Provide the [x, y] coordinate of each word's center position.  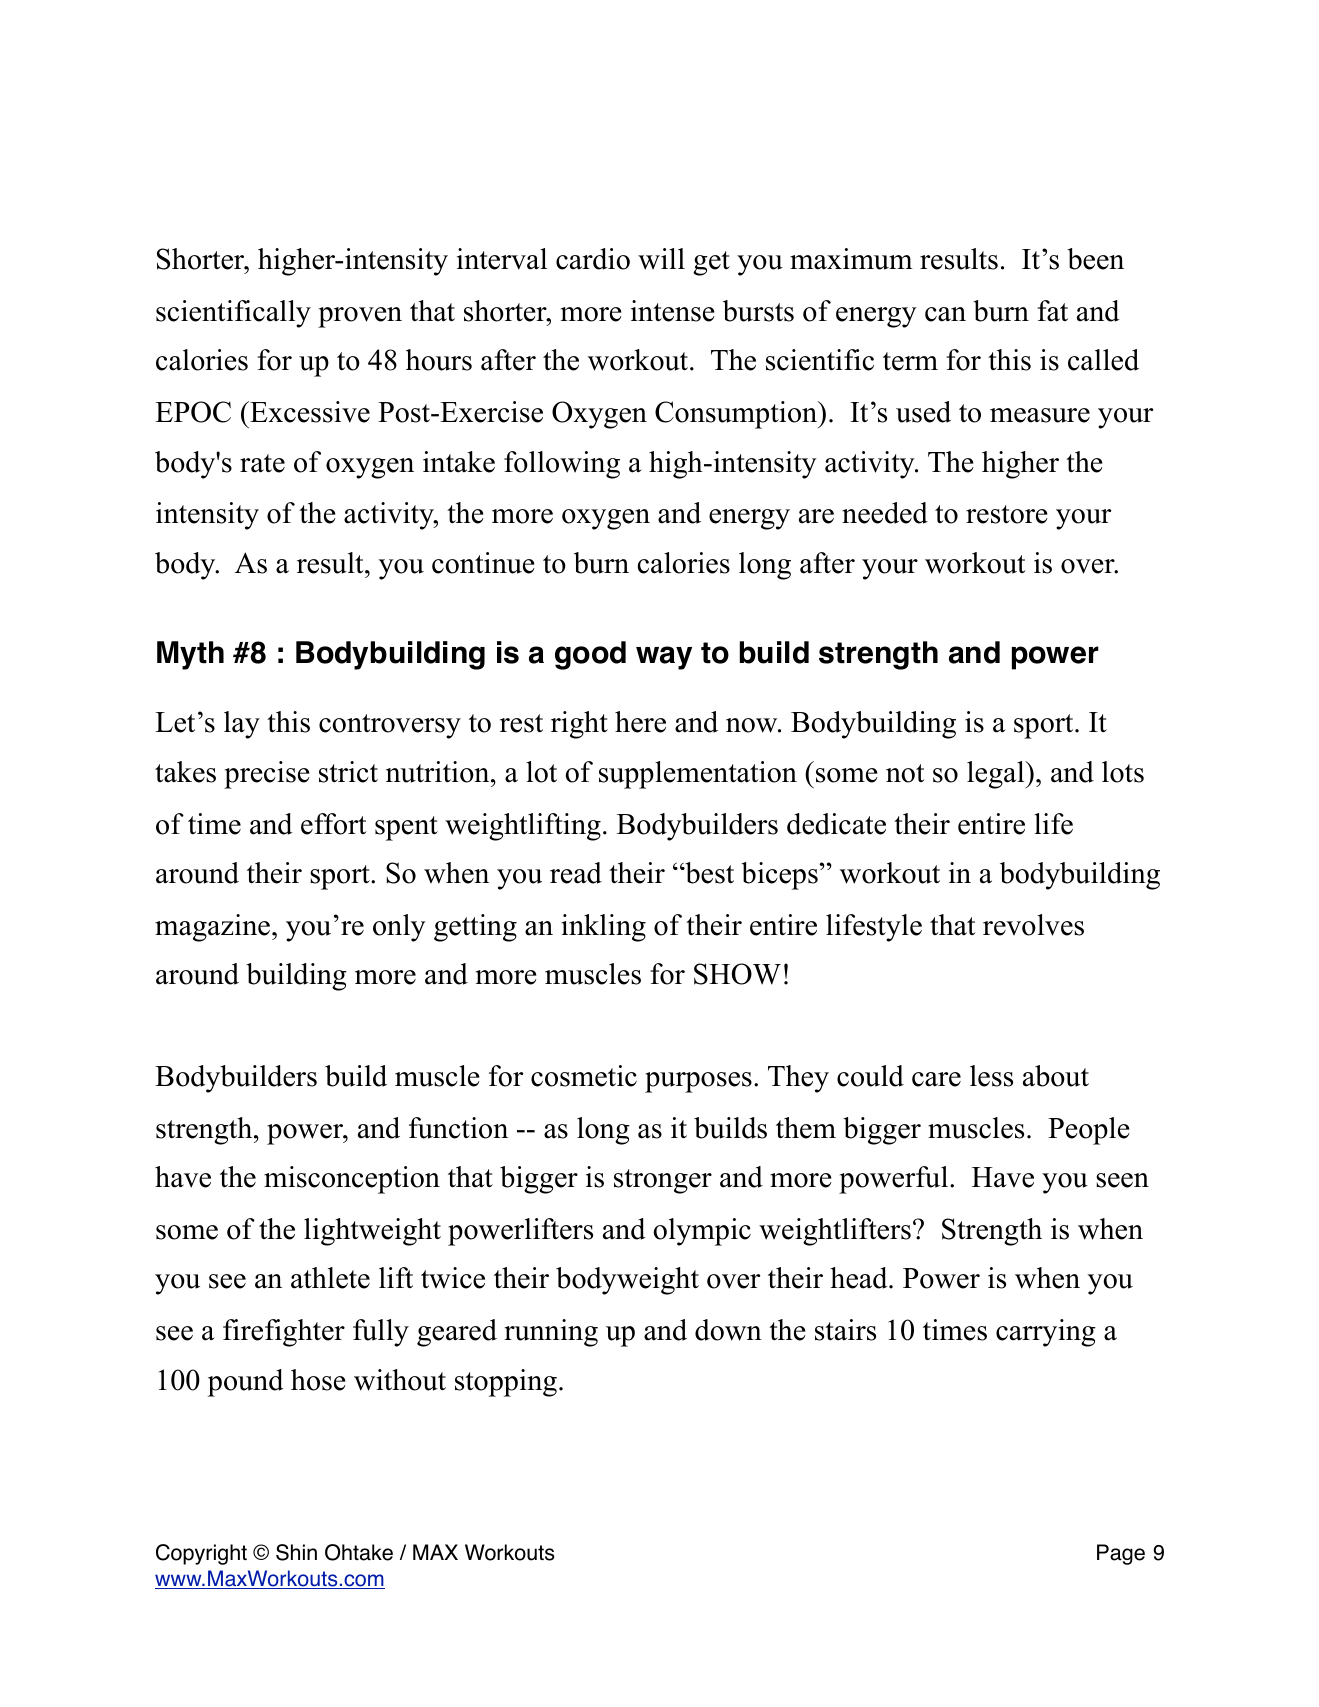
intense [673, 311]
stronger [663, 1181]
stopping [506, 1383]
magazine [212, 928]
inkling [603, 928]
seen [1122, 1180]
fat [1052, 311]
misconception [352, 1180]
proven [360, 317]
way [664, 658]
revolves [1033, 925]
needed [885, 513]
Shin [296, 1552]
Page [1121, 1554]
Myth [190, 655]
